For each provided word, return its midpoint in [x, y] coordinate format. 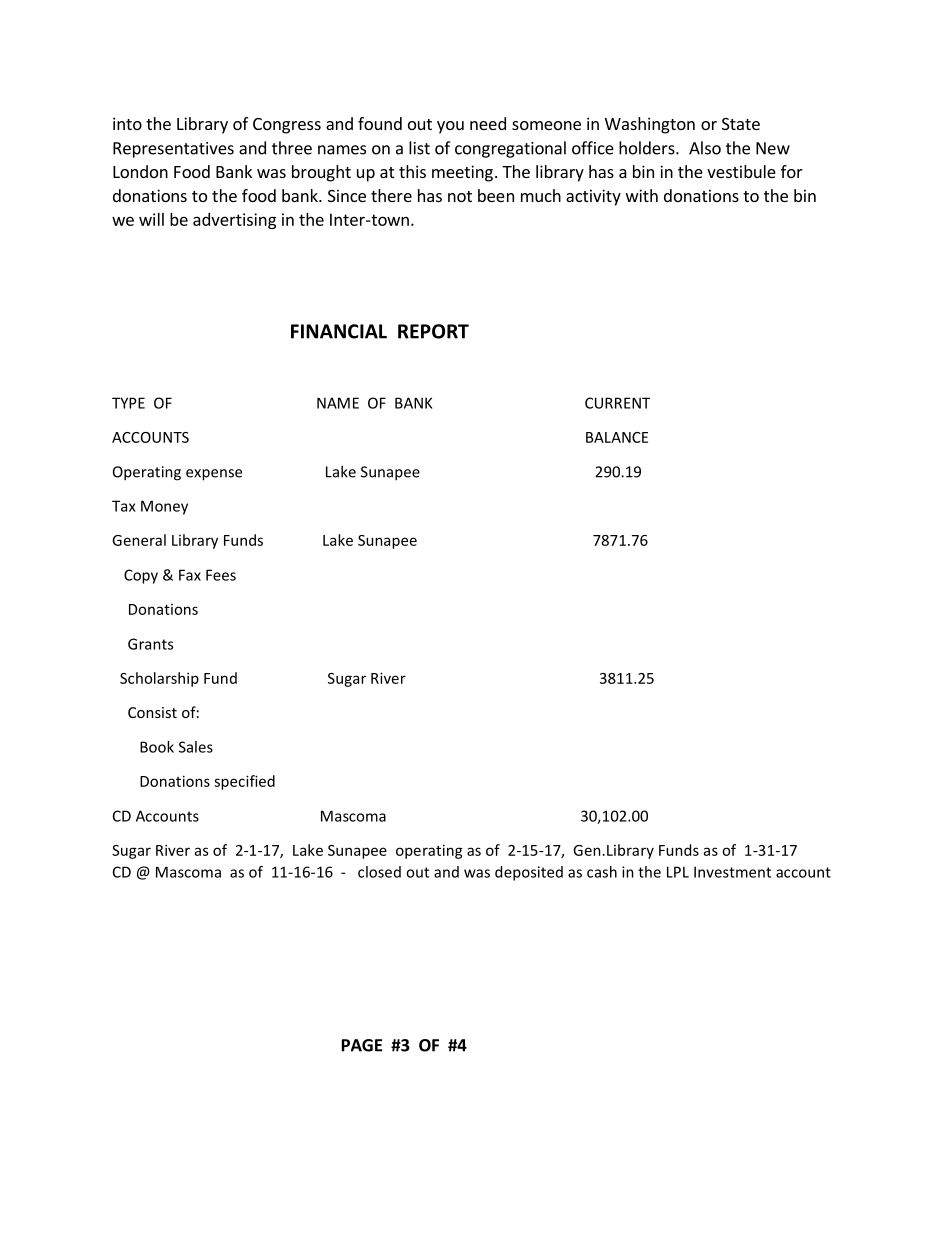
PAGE [362, 1045]
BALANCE [617, 437]
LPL [678, 872]
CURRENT [617, 403]
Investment [732, 872]
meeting [462, 173]
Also [705, 148]
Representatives [173, 150]
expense [214, 475]
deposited [529, 873]
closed [379, 872]
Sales [196, 747]
